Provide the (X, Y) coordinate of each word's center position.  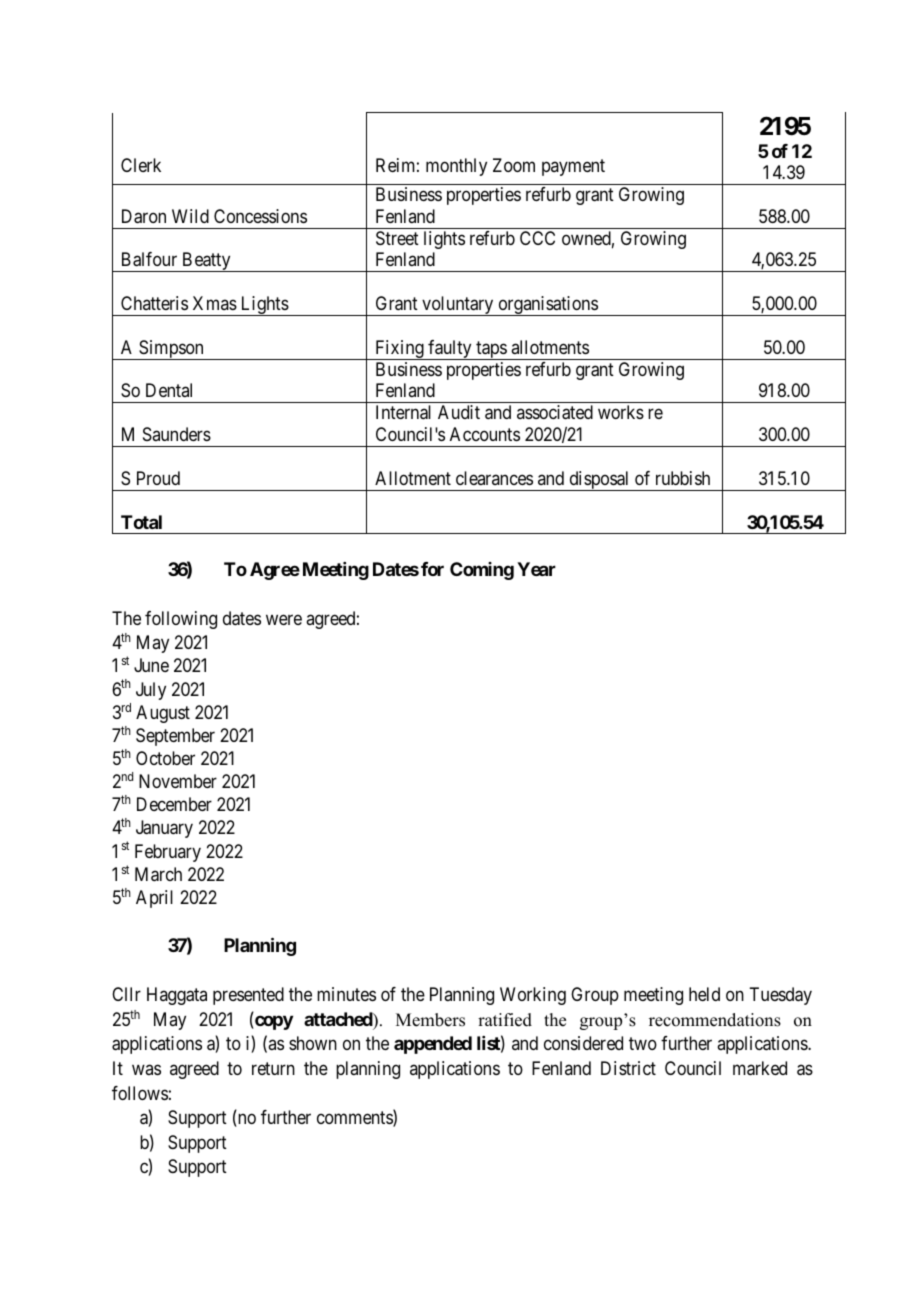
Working (533, 996)
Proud (158, 478)
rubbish (683, 478)
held (704, 994)
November (178, 781)
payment (573, 167)
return (273, 1068)
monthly (456, 167)
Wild (190, 216)
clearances (494, 478)
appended (433, 1045)
